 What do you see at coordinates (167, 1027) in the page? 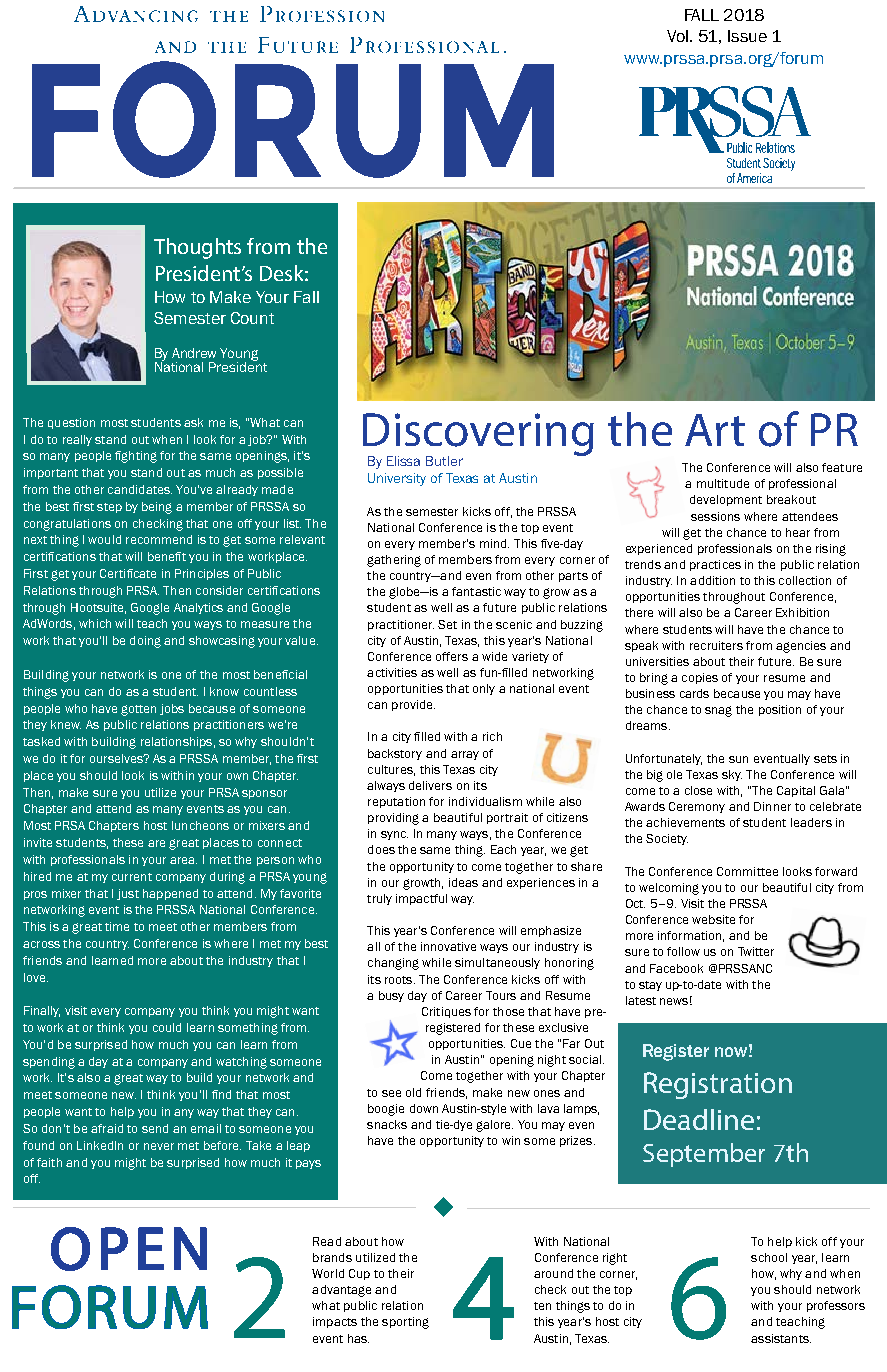
I see `could` at bounding box center [167, 1027].
